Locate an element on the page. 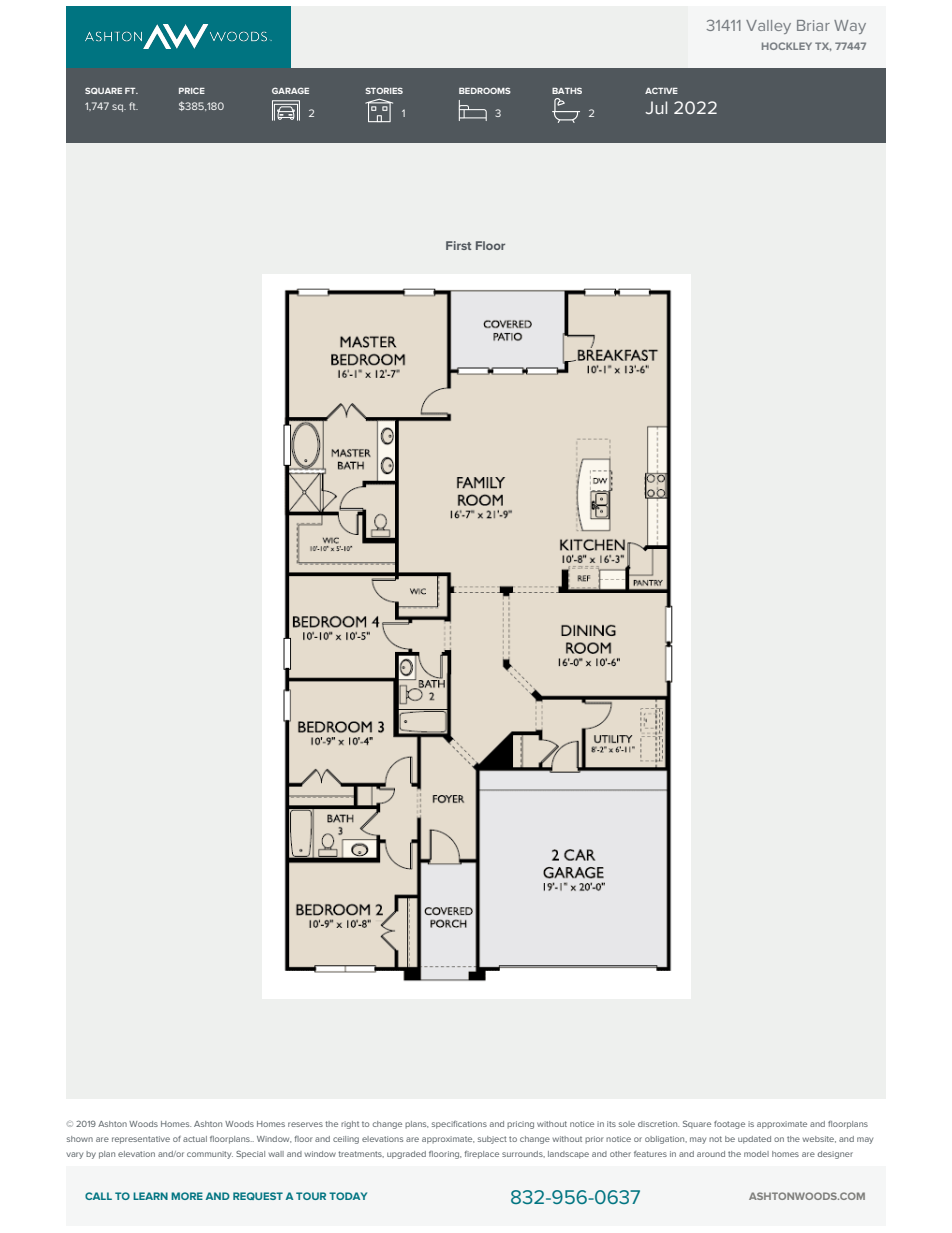 The image size is (952, 1233). reserves is located at coordinates (305, 1124).
